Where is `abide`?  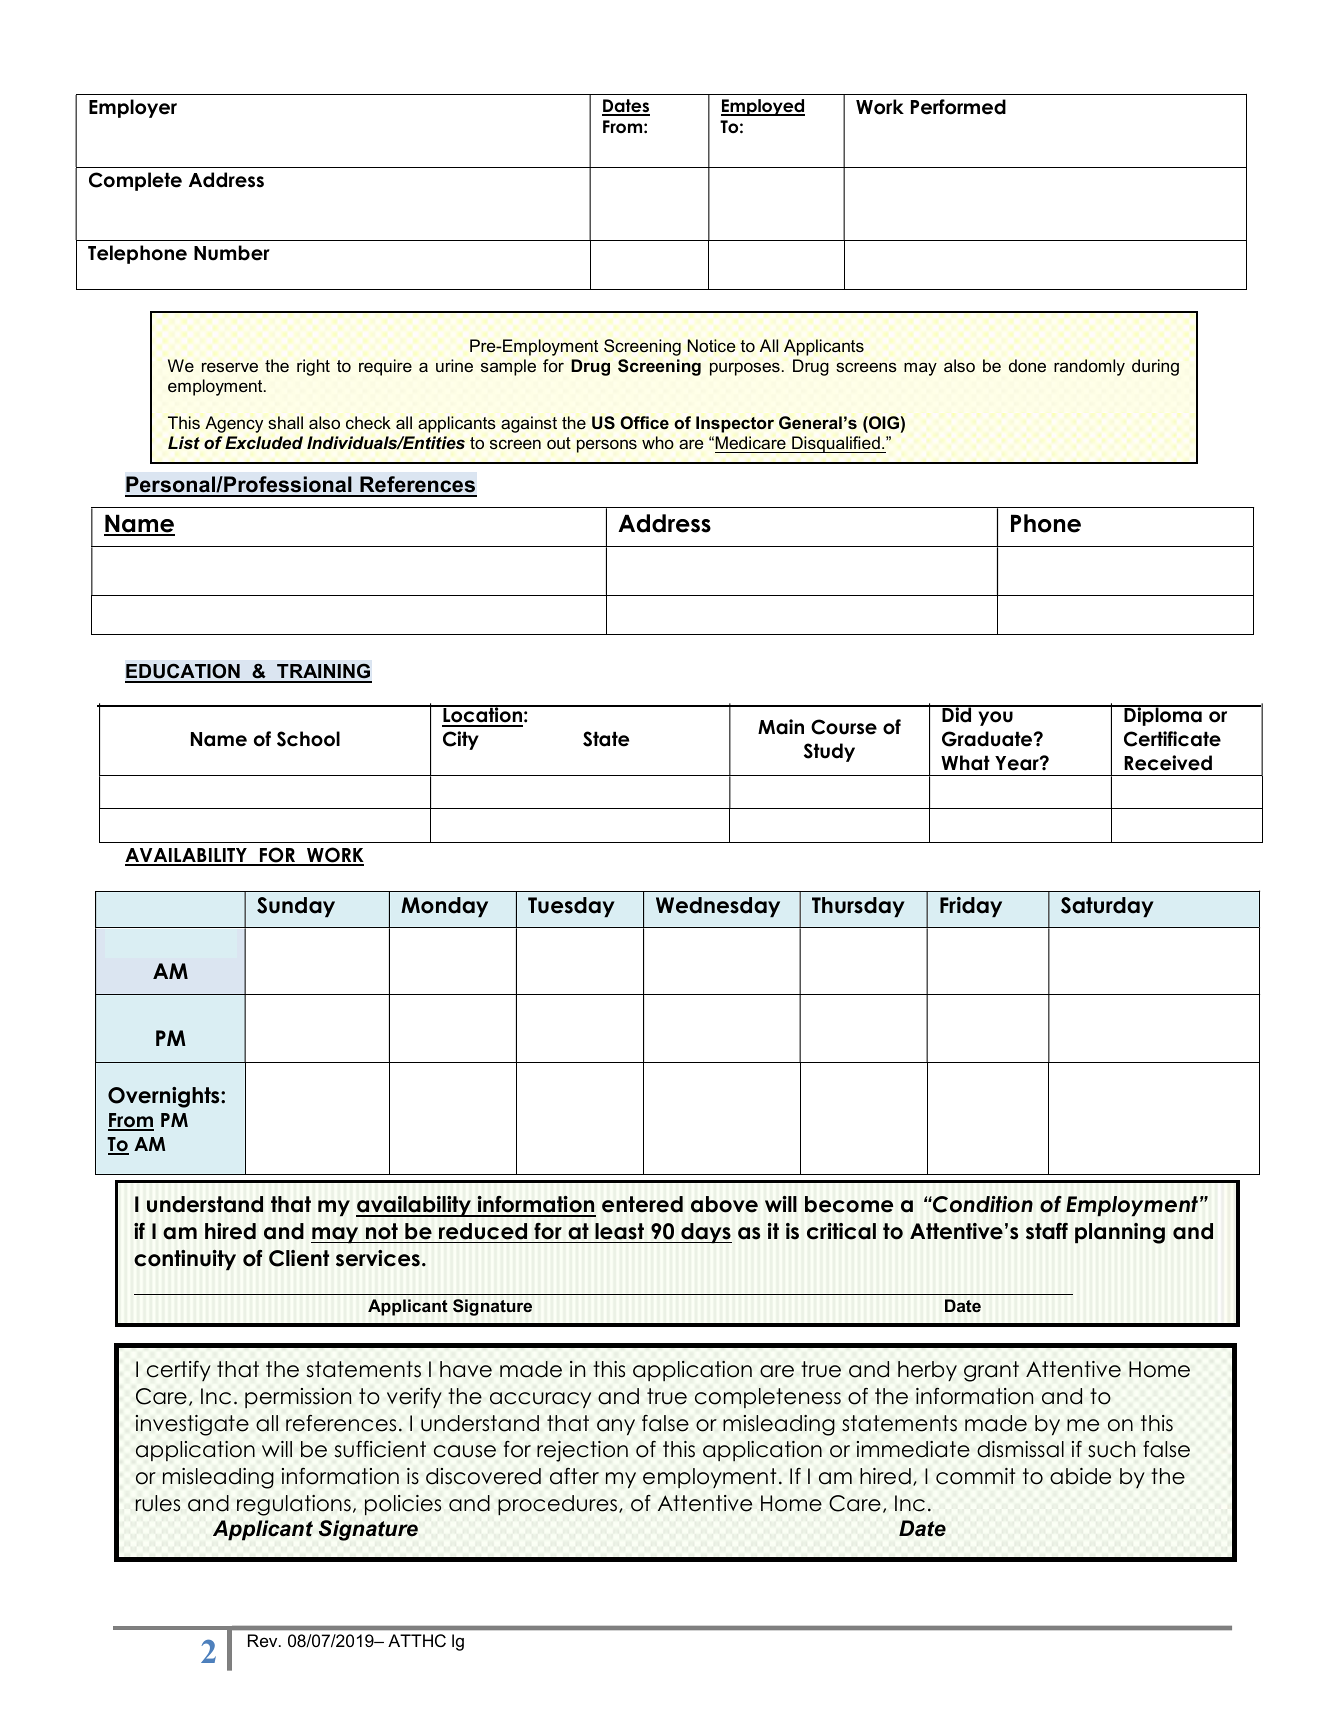
abide is located at coordinates (1080, 1476).
